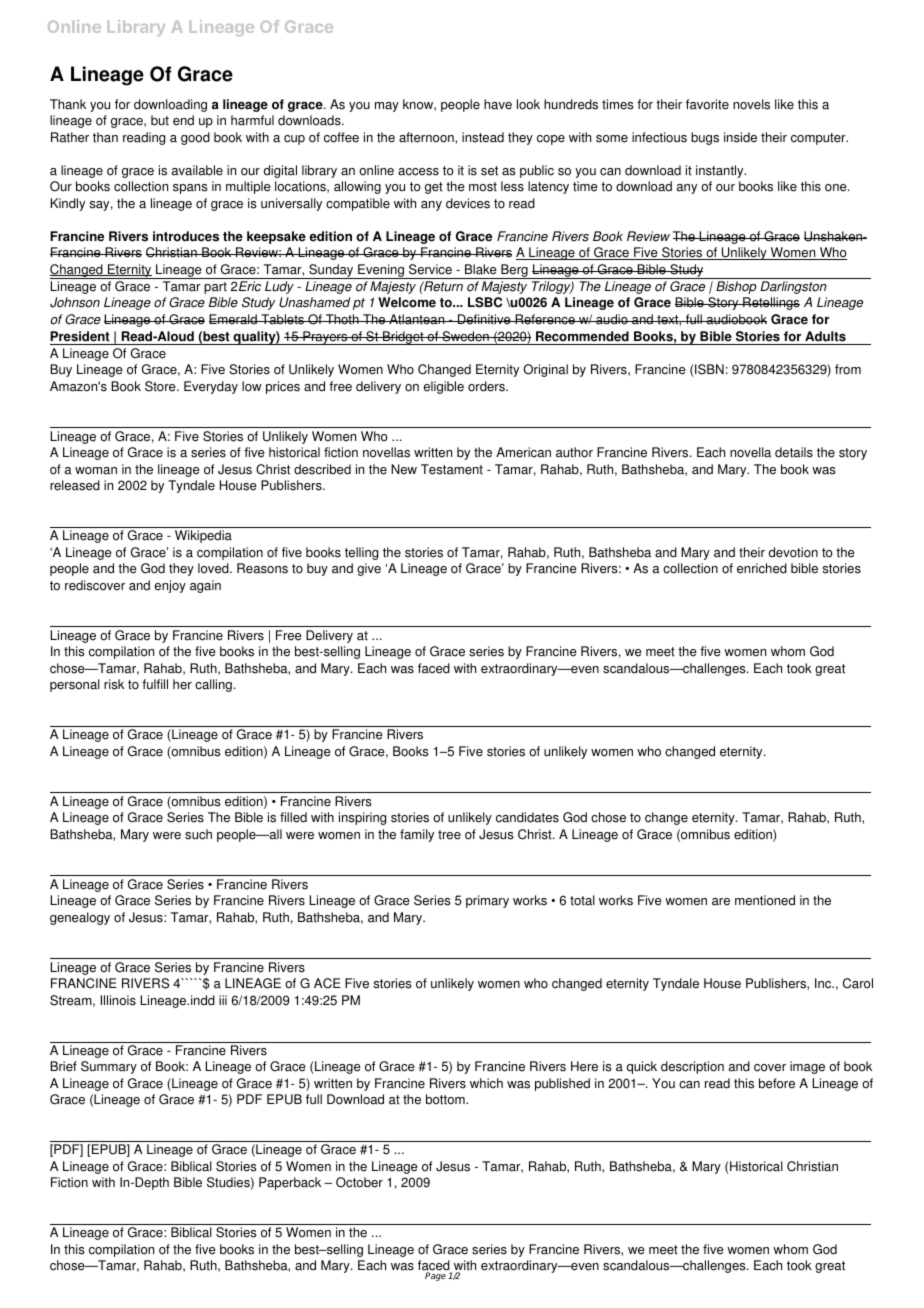 The height and width of the screenshot is (1308, 924). Describe the element at coordinates (762, 568) in the screenshot. I see `enriched` at that location.
